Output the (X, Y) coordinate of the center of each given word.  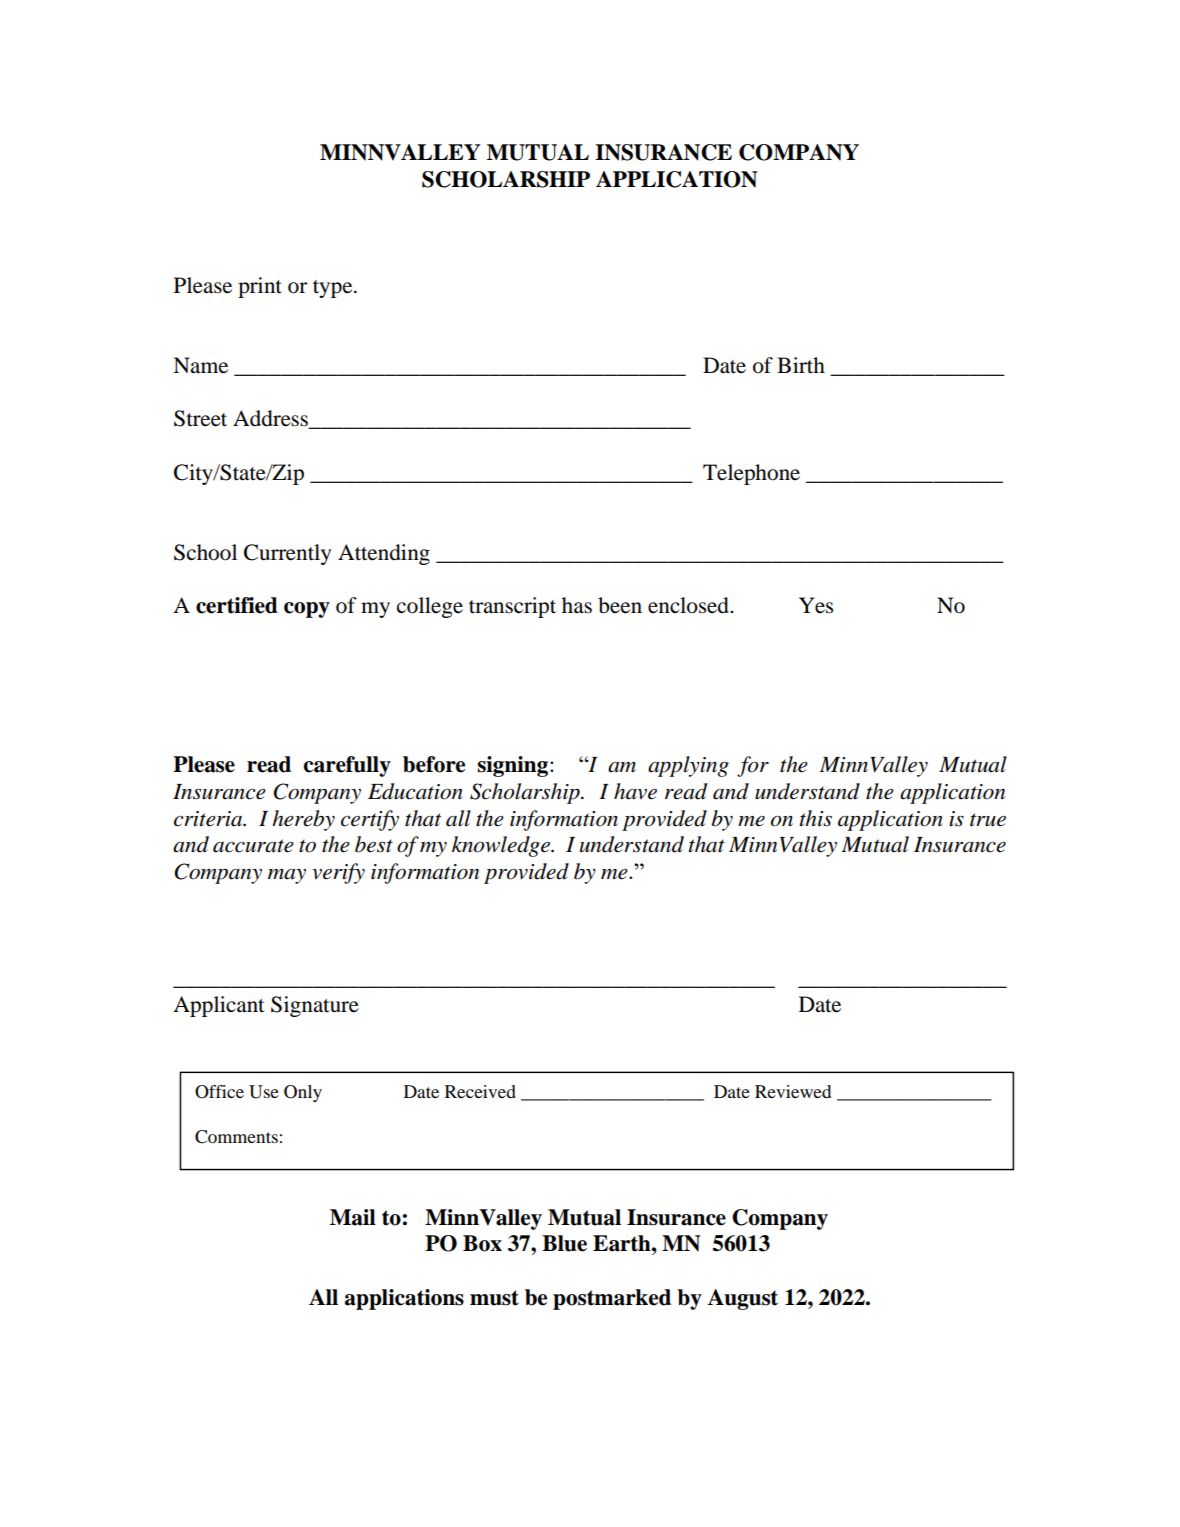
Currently (287, 554)
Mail (353, 1217)
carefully (347, 766)
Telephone (751, 474)
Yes (816, 605)
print (260, 287)
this (816, 818)
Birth (801, 365)
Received (480, 1091)
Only (303, 1093)
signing (512, 766)
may (287, 876)
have (635, 791)
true (988, 820)
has (577, 605)
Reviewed (793, 1091)
